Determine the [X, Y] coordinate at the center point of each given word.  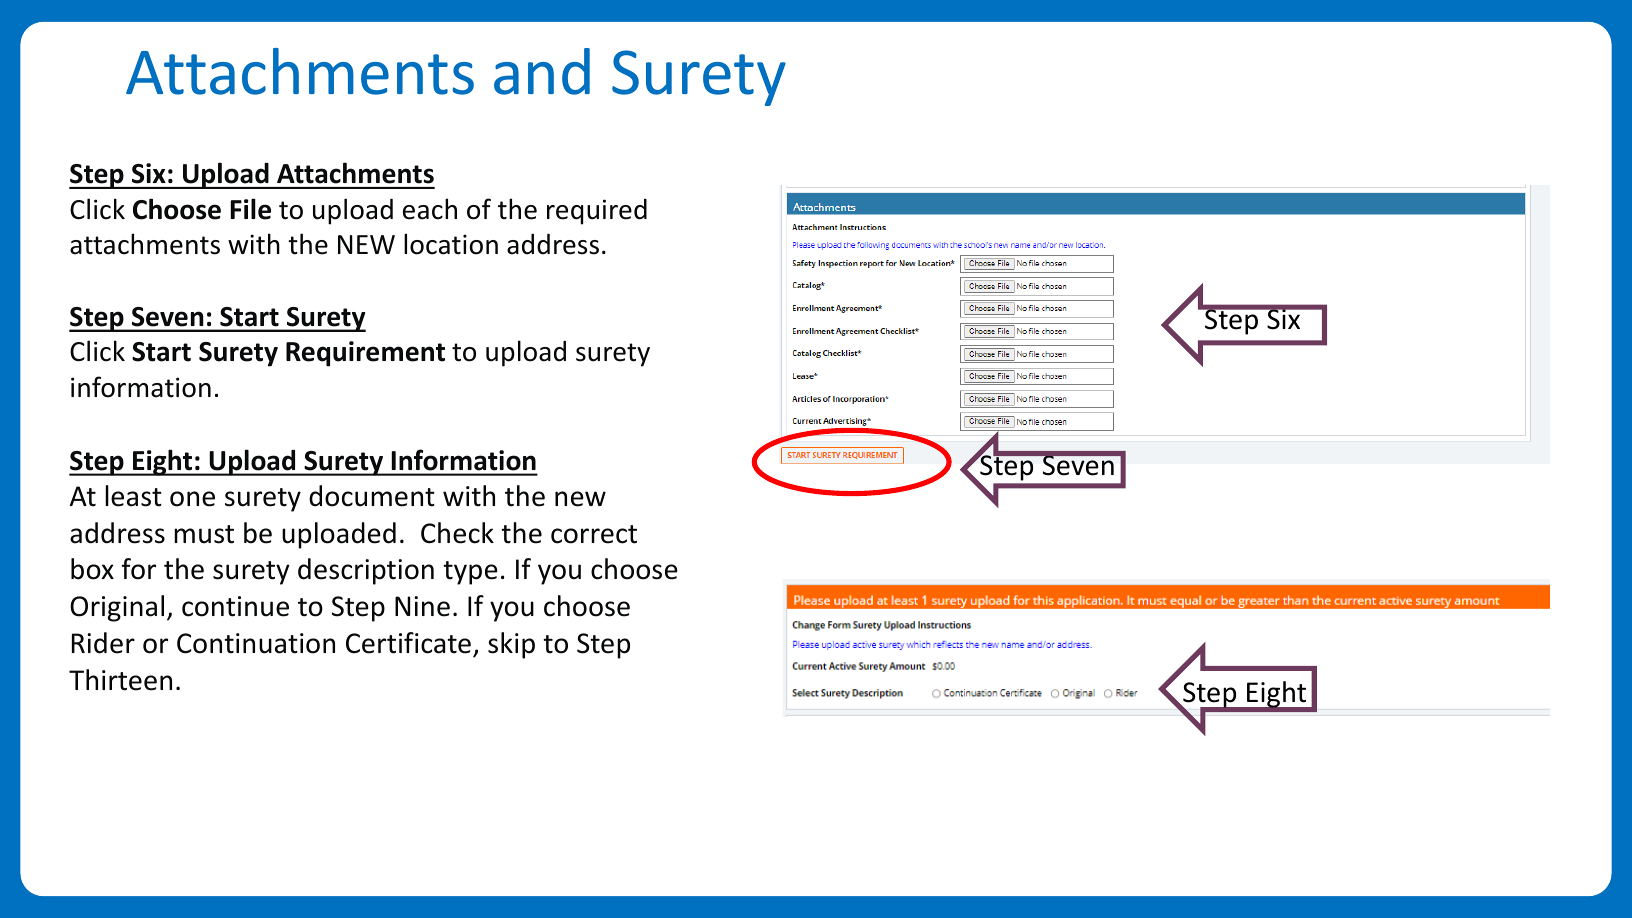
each [430, 209]
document [372, 496]
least [133, 496]
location [451, 244]
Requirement [365, 354]
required [597, 212]
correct [594, 534]
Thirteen [120, 680]
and [542, 71]
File [250, 209]
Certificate [408, 643]
